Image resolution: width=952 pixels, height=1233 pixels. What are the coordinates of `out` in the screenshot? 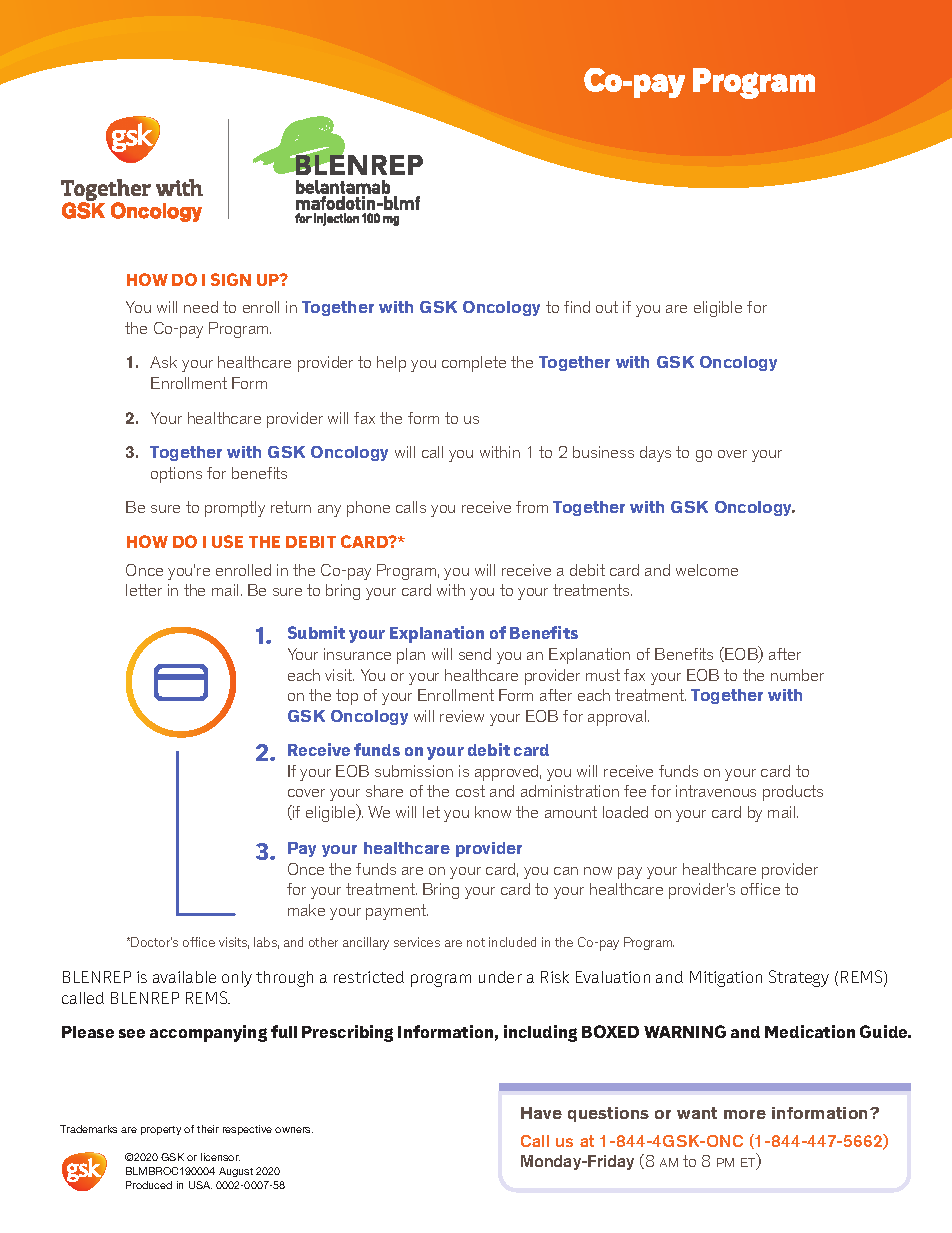 It's located at (607, 307).
